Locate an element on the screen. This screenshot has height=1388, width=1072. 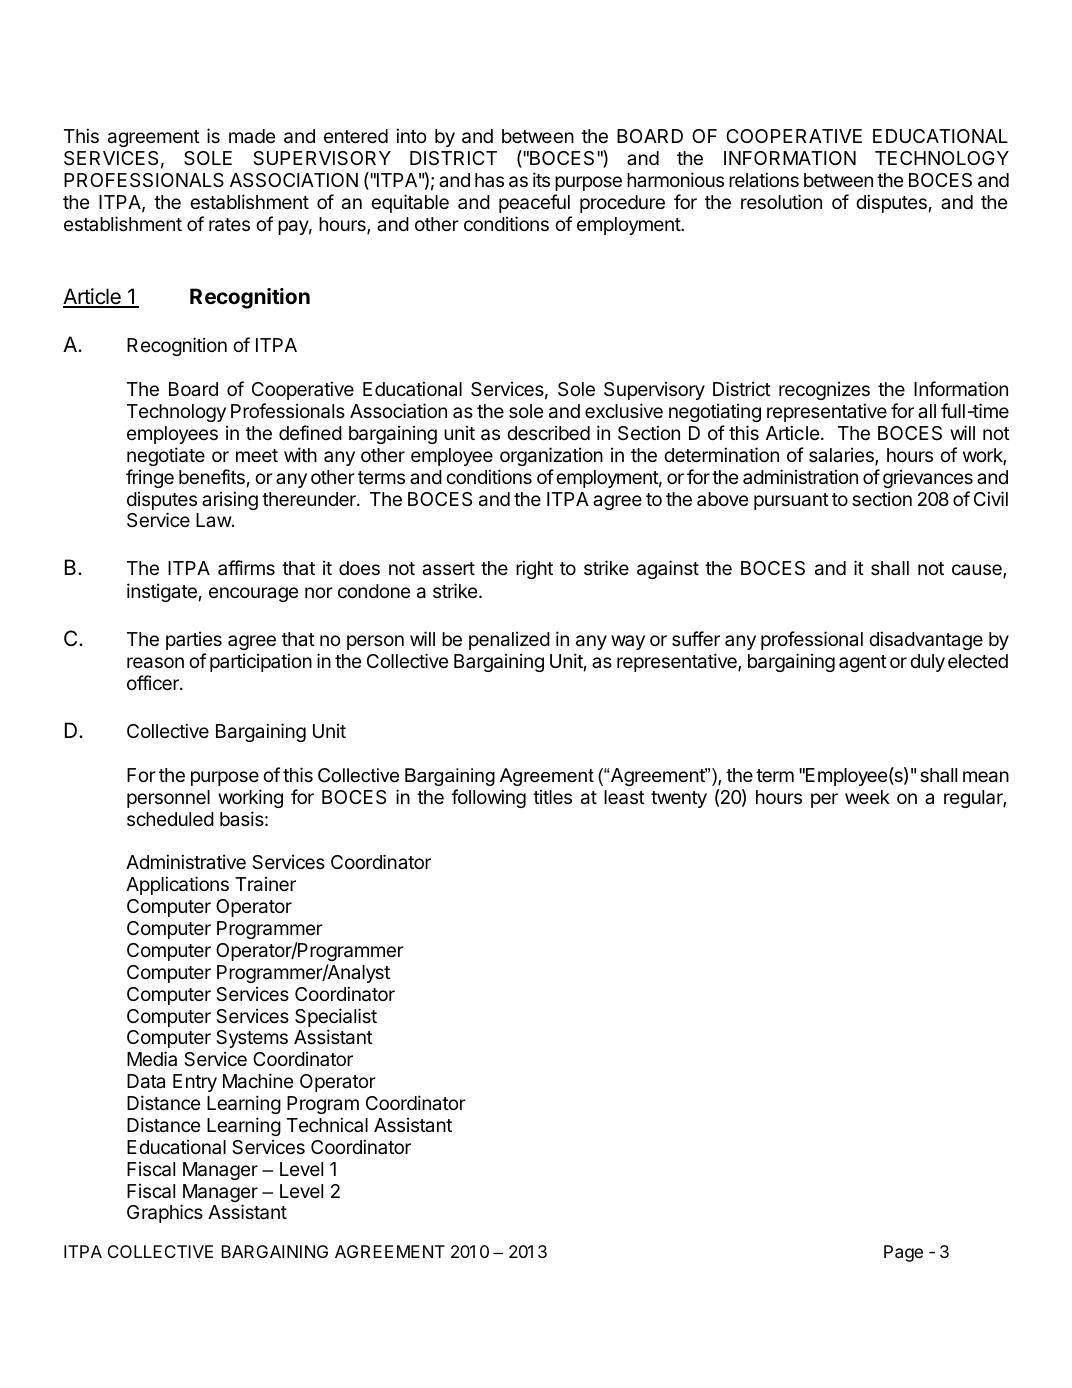
made is located at coordinates (252, 136).
